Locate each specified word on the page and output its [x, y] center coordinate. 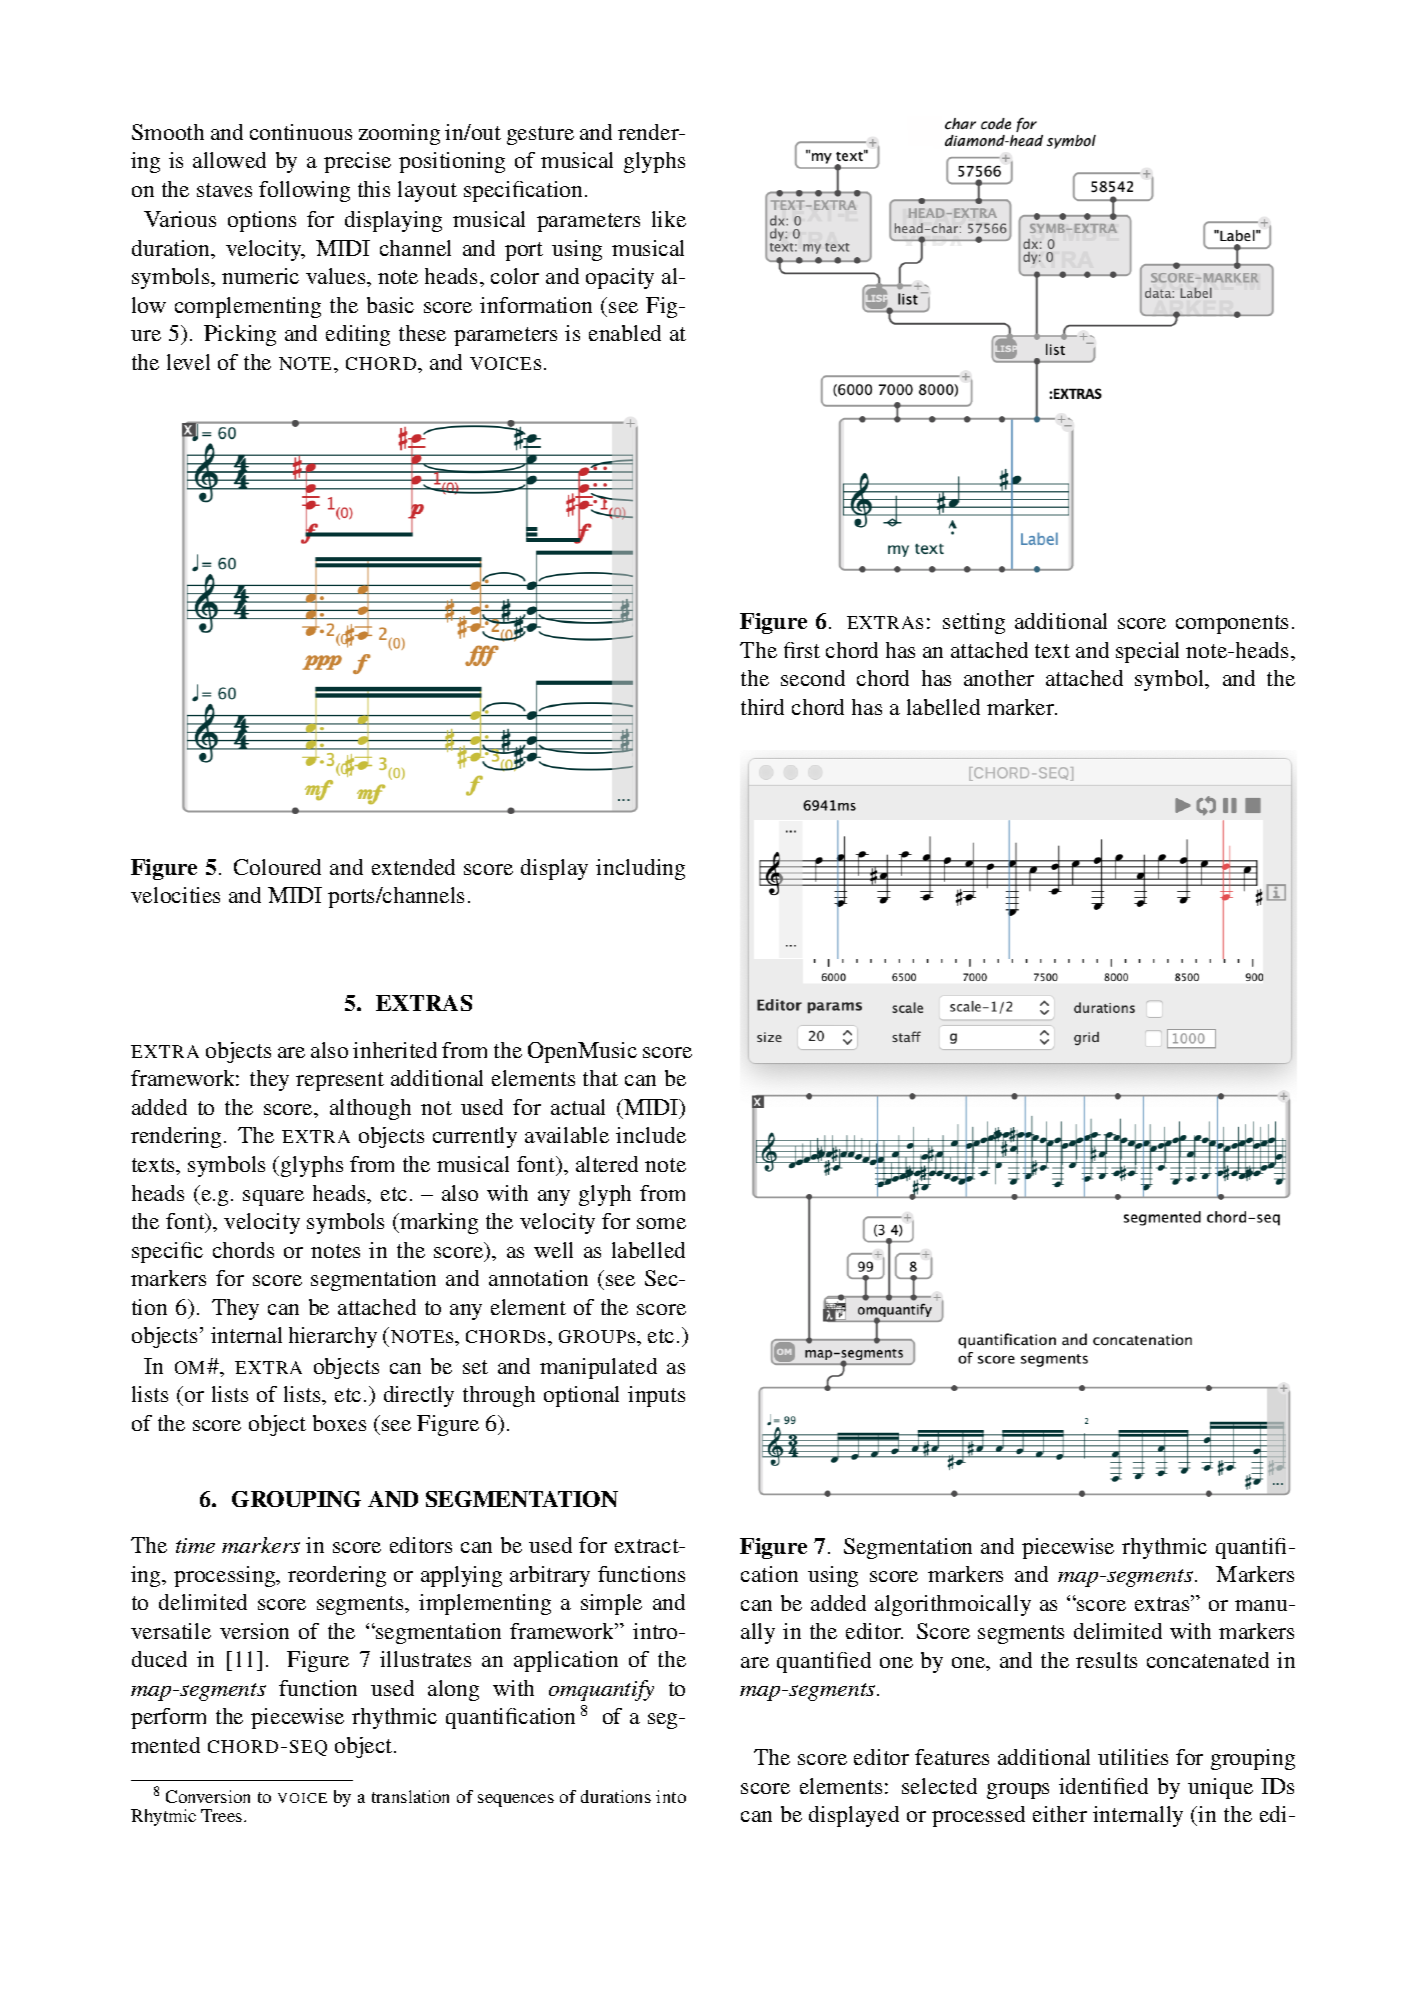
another [999, 678]
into [671, 1796]
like [669, 219]
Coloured [277, 867]
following [304, 191]
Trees [223, 1815]
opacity [620, 278]
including [640, 869]
